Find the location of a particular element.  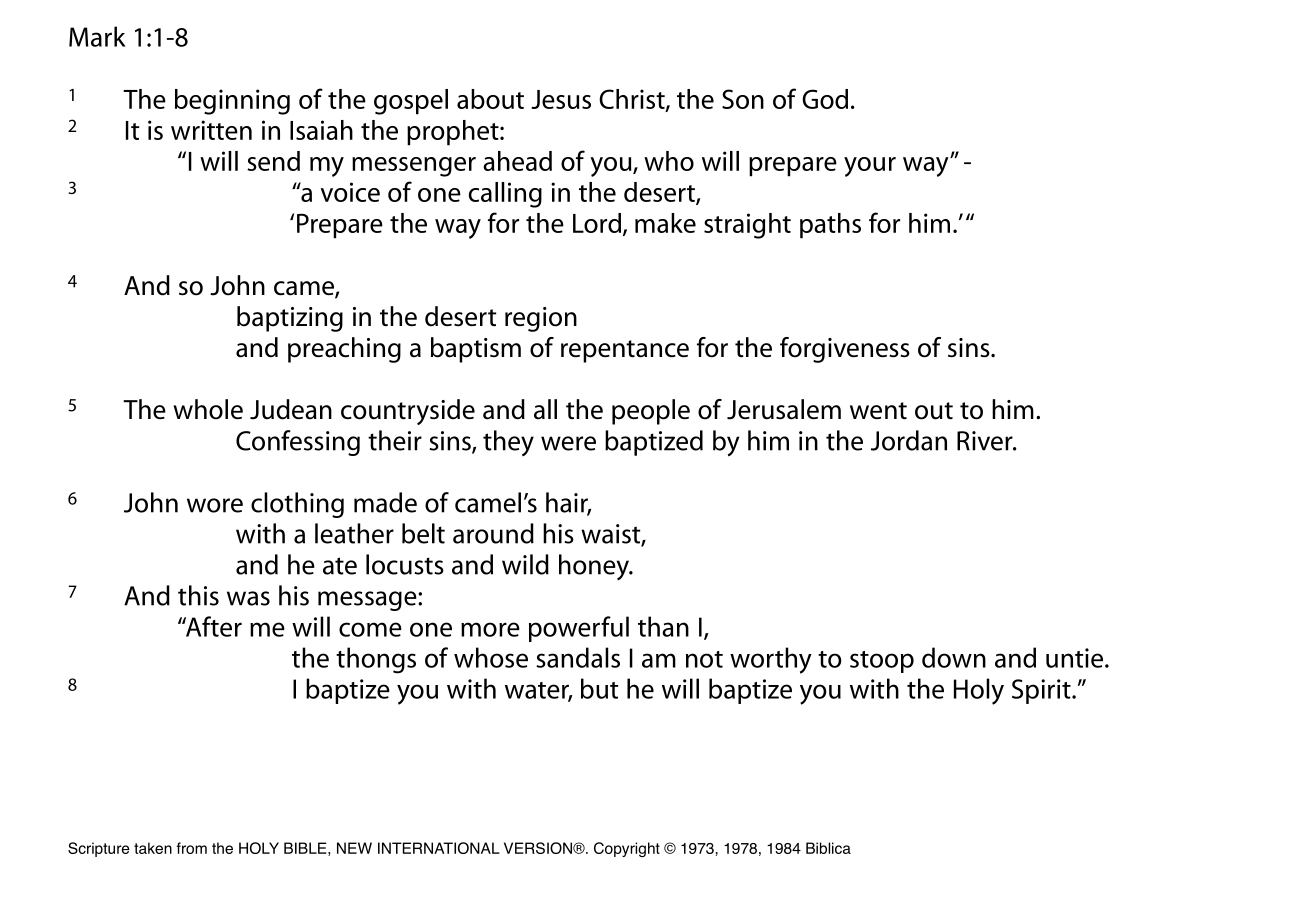

baptizing is located at coordinates (290, 319).
